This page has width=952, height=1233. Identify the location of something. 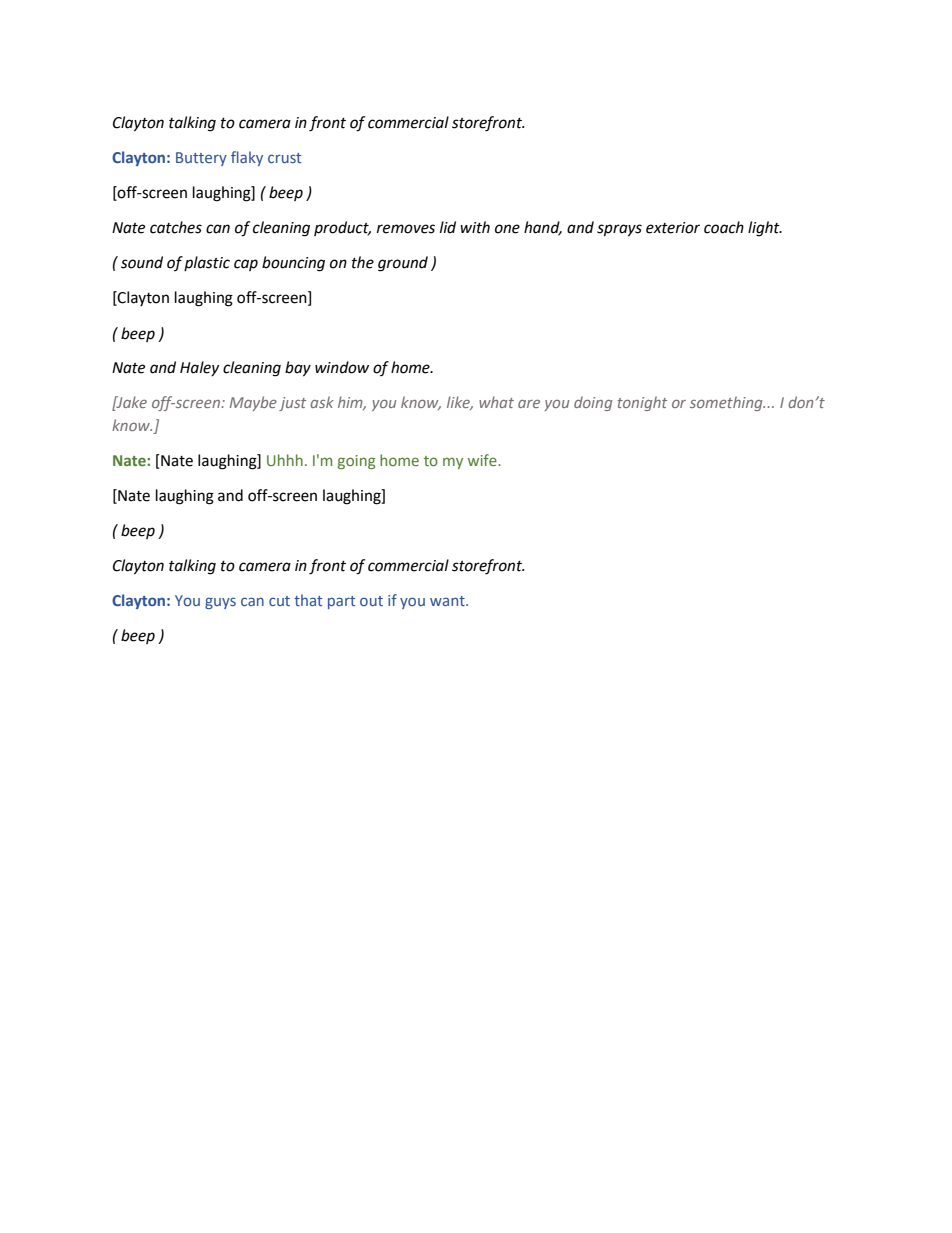
(727, 403).
